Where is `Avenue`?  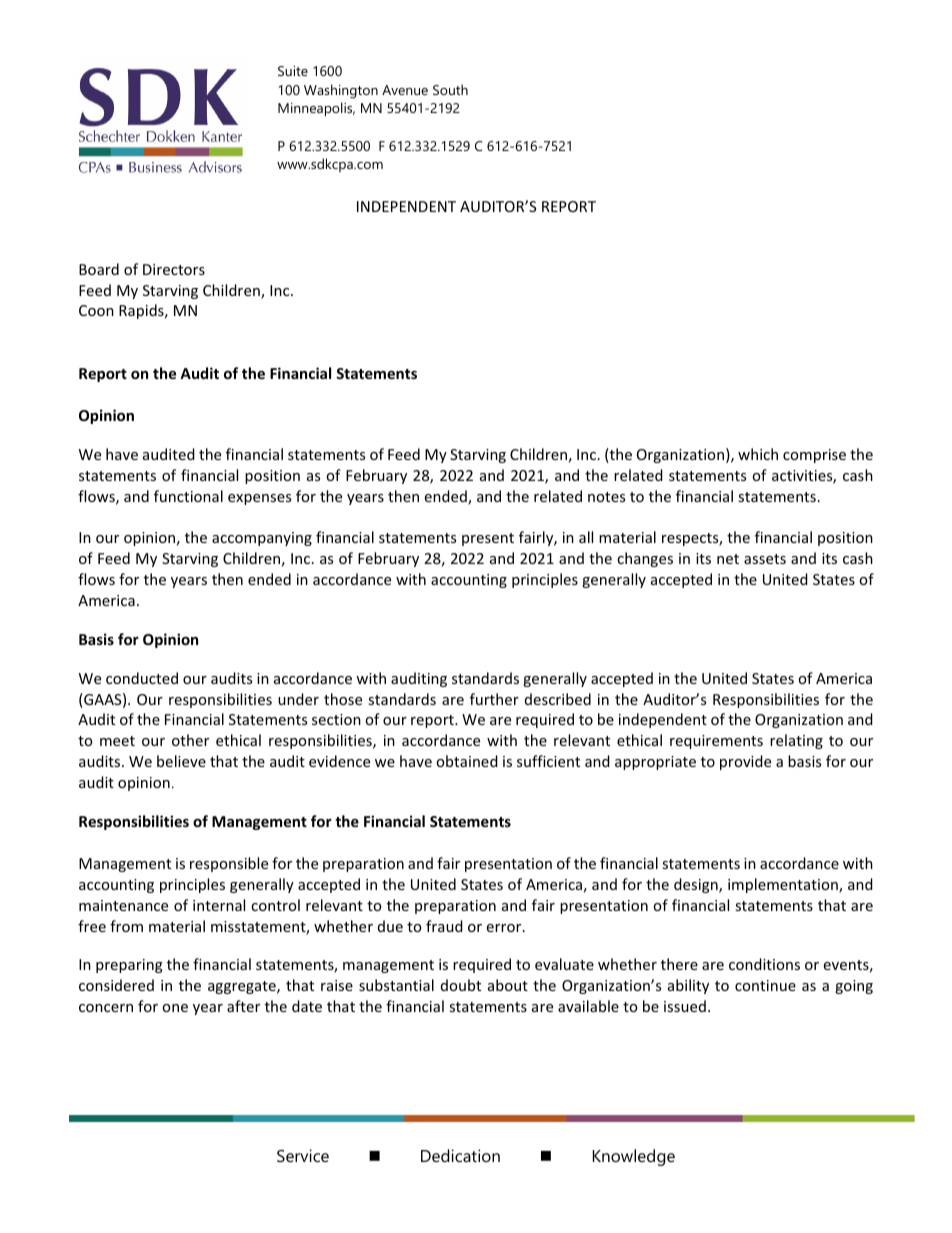
Avenue is located at coordinates (405, 90).
